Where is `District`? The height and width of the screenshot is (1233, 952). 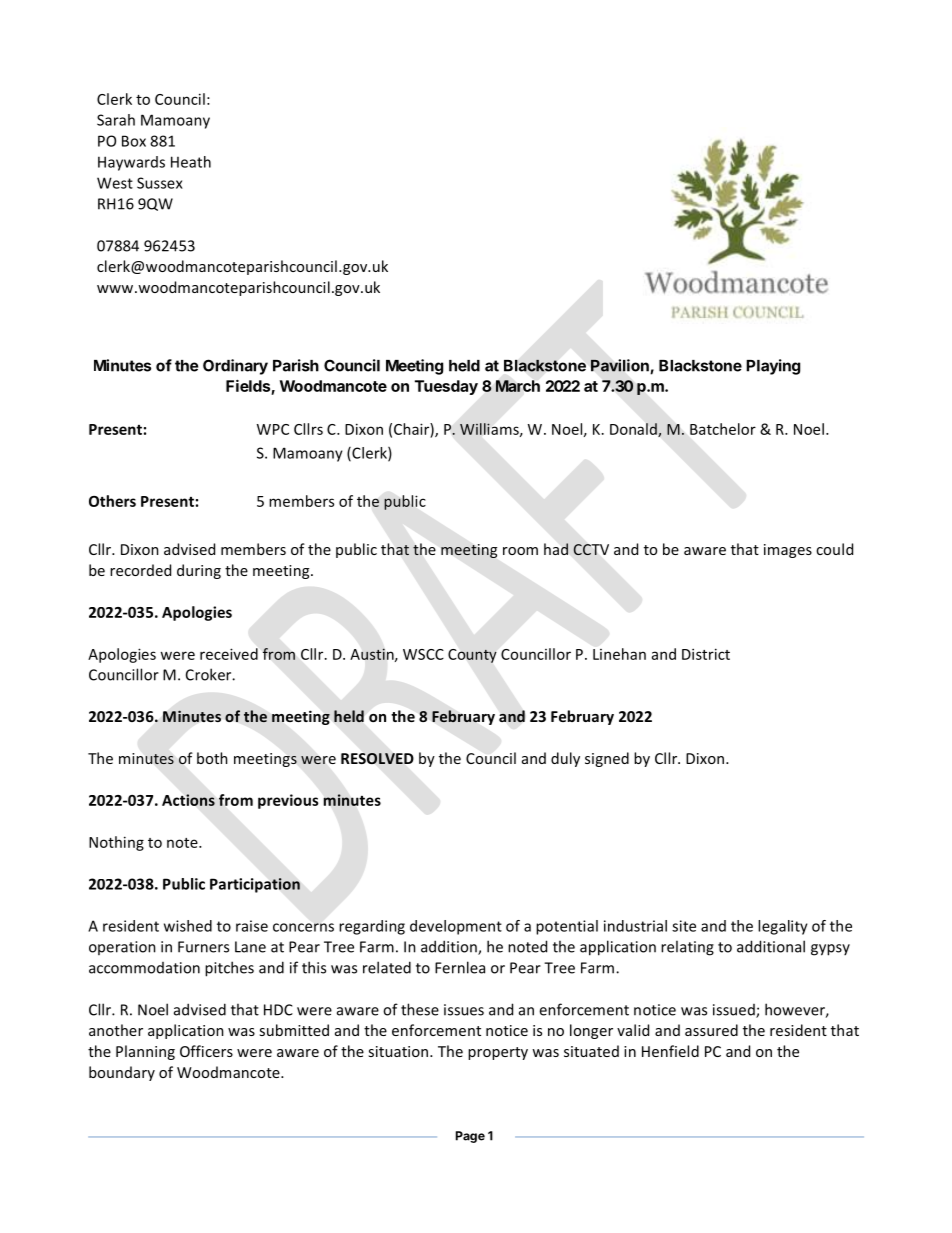 District is located at coordinates (706, 654).
